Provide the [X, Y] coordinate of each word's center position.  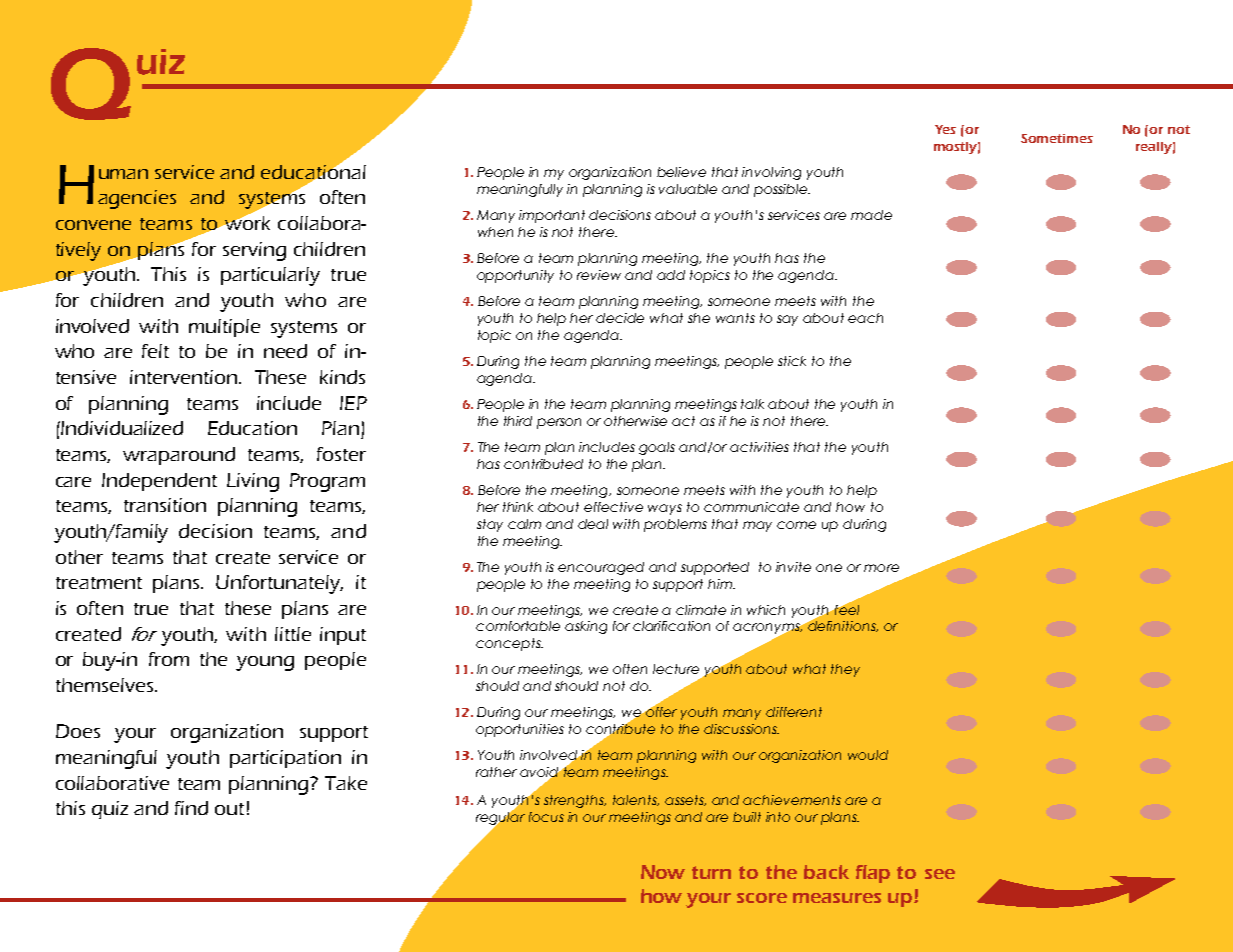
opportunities [520, 730]
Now [663, 872]
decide [620, 318]
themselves [104, 685]
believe [681, 172]
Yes [945, 129]
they [845, 670]
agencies [137, 199]
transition [165, 505]
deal [593, 524]
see [940, 874]
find [191, 808]
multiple [224, 328]
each [865, 318]
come [796, 525]
